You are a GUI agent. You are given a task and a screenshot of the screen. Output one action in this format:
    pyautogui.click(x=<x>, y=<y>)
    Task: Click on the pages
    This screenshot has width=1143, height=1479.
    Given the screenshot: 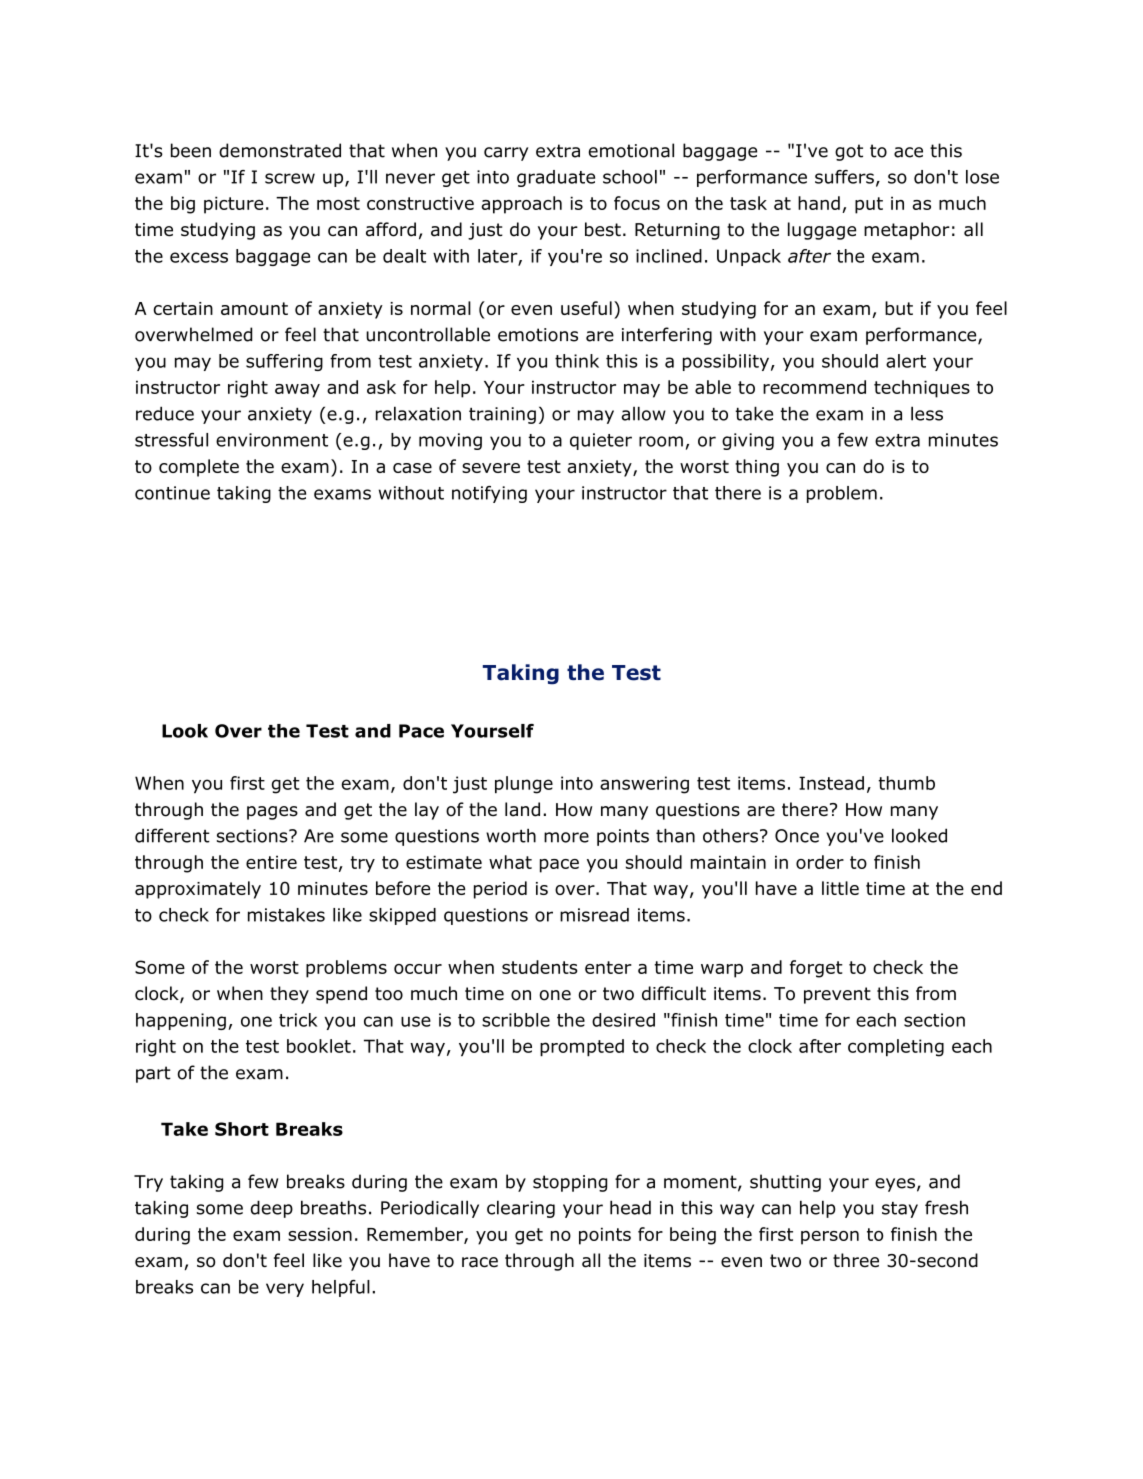 What is the action you would take?
    pyautogui.click(x=272, y=813)
